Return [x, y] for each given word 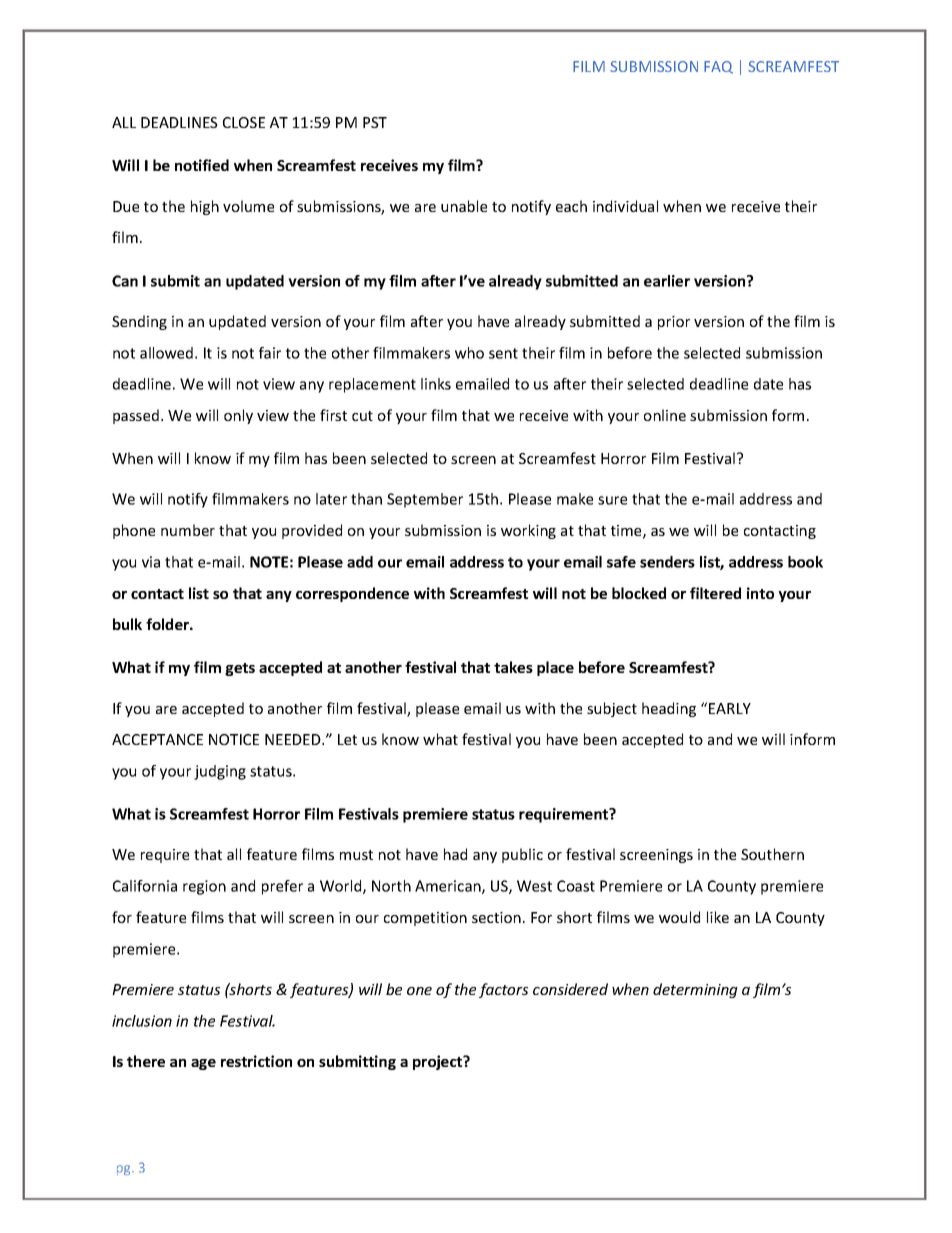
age [203, 1064]
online [665, 415]
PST [375, 122]
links [436, 384]
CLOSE [244, 122]
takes [513, 667]
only [238, 416]
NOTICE [234, 739]
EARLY [730, 708]
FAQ [718, 67]
